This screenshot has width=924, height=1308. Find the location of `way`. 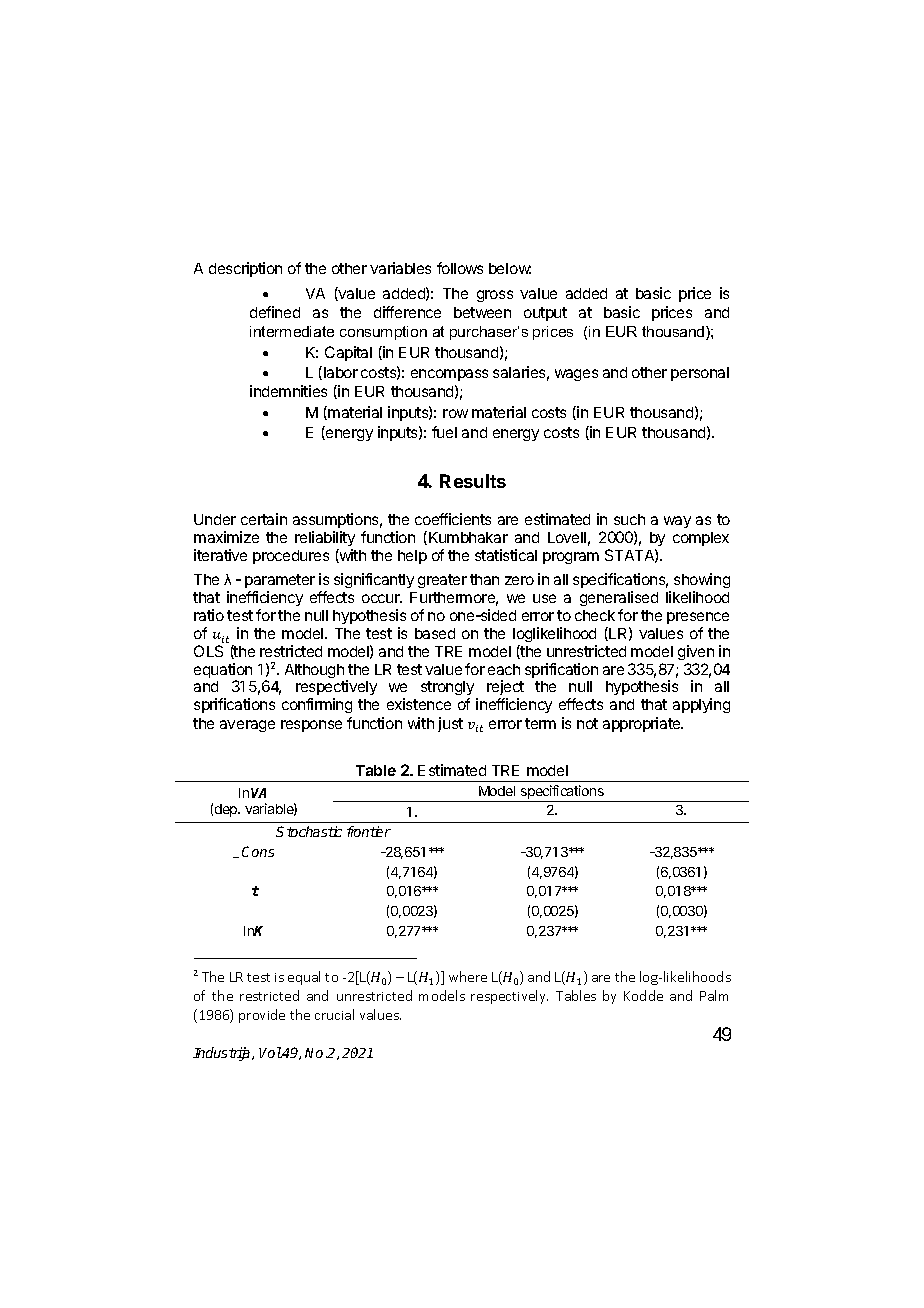

way is located at coordinates (677, 522).
